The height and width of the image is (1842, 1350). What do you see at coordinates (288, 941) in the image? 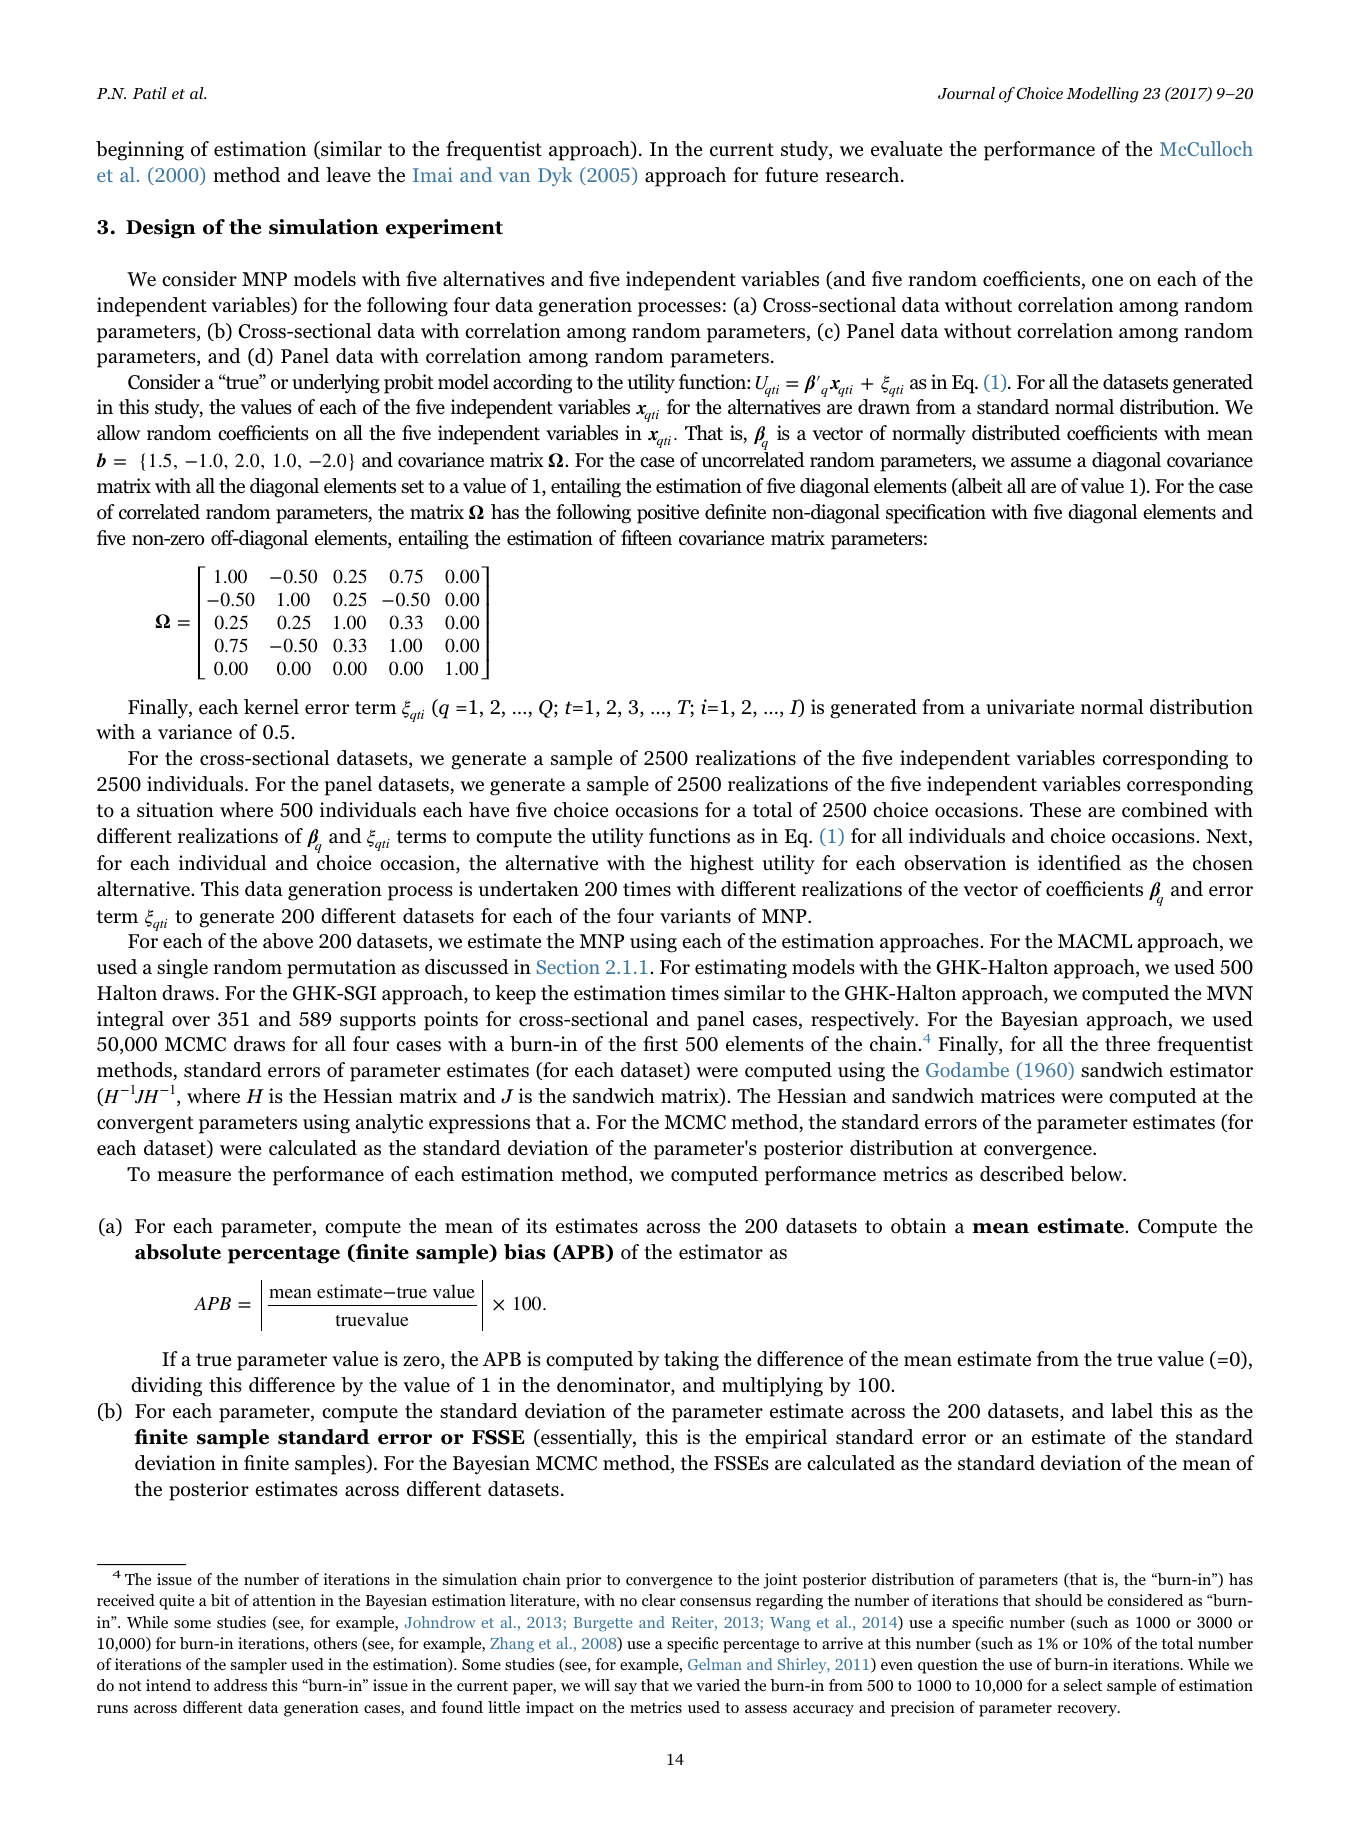
I see `above` at bounding box center [288, 941].
